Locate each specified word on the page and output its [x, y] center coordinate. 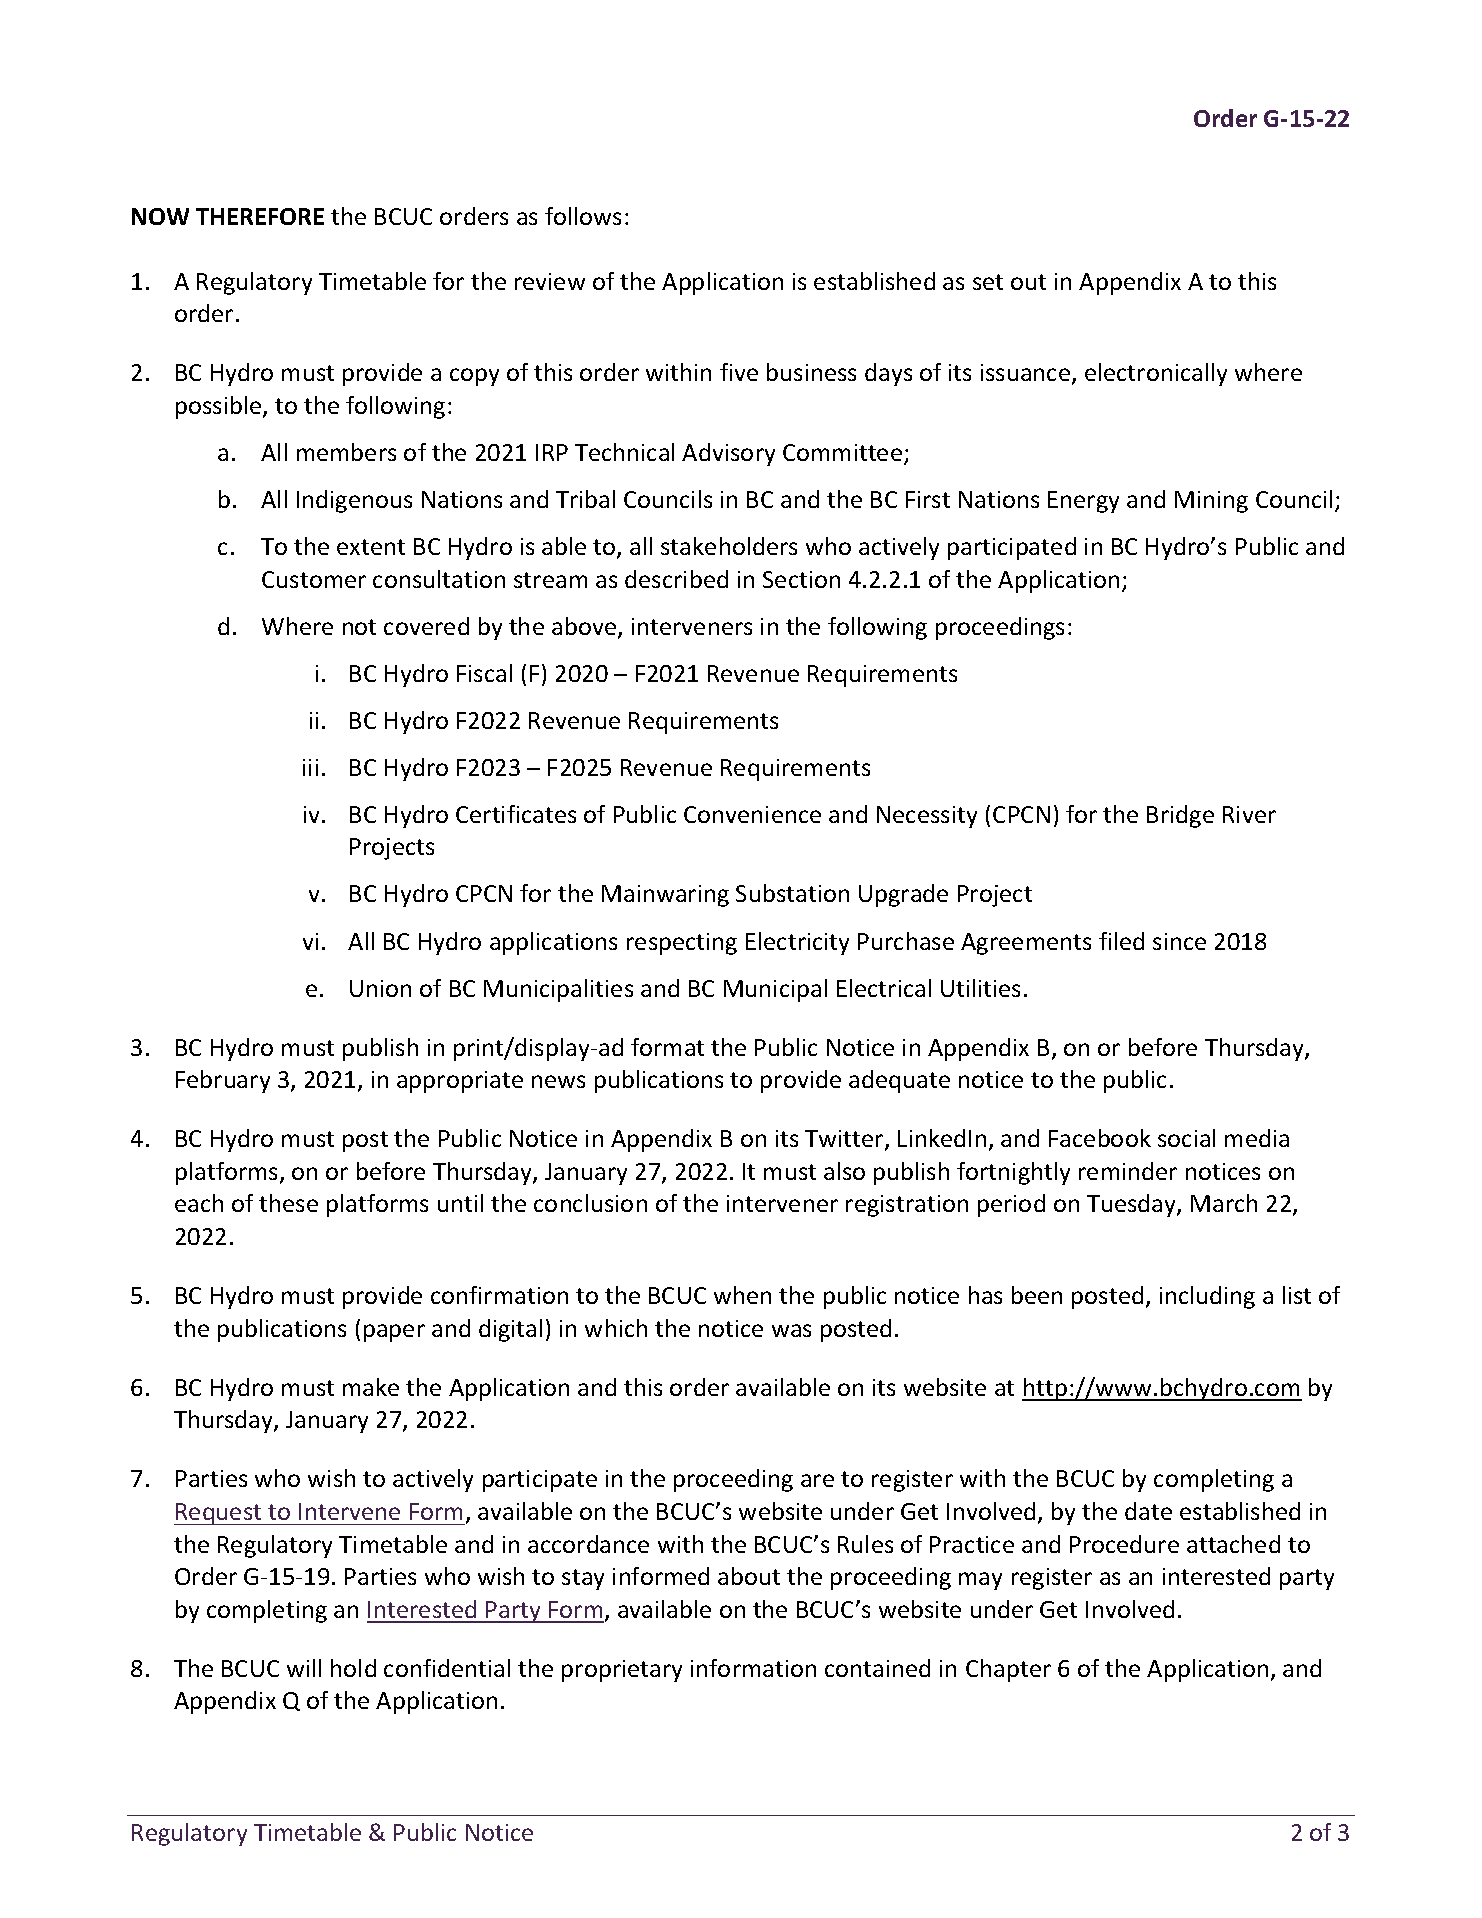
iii [310, 767]
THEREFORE [260, 216]
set [988, 282]
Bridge [1180, 816]
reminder [1128, 1171]
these [288, 1203]
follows [583, 216]
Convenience [752, 814]
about [749, 1576]
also [844, 1171]
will [304, 1668]
